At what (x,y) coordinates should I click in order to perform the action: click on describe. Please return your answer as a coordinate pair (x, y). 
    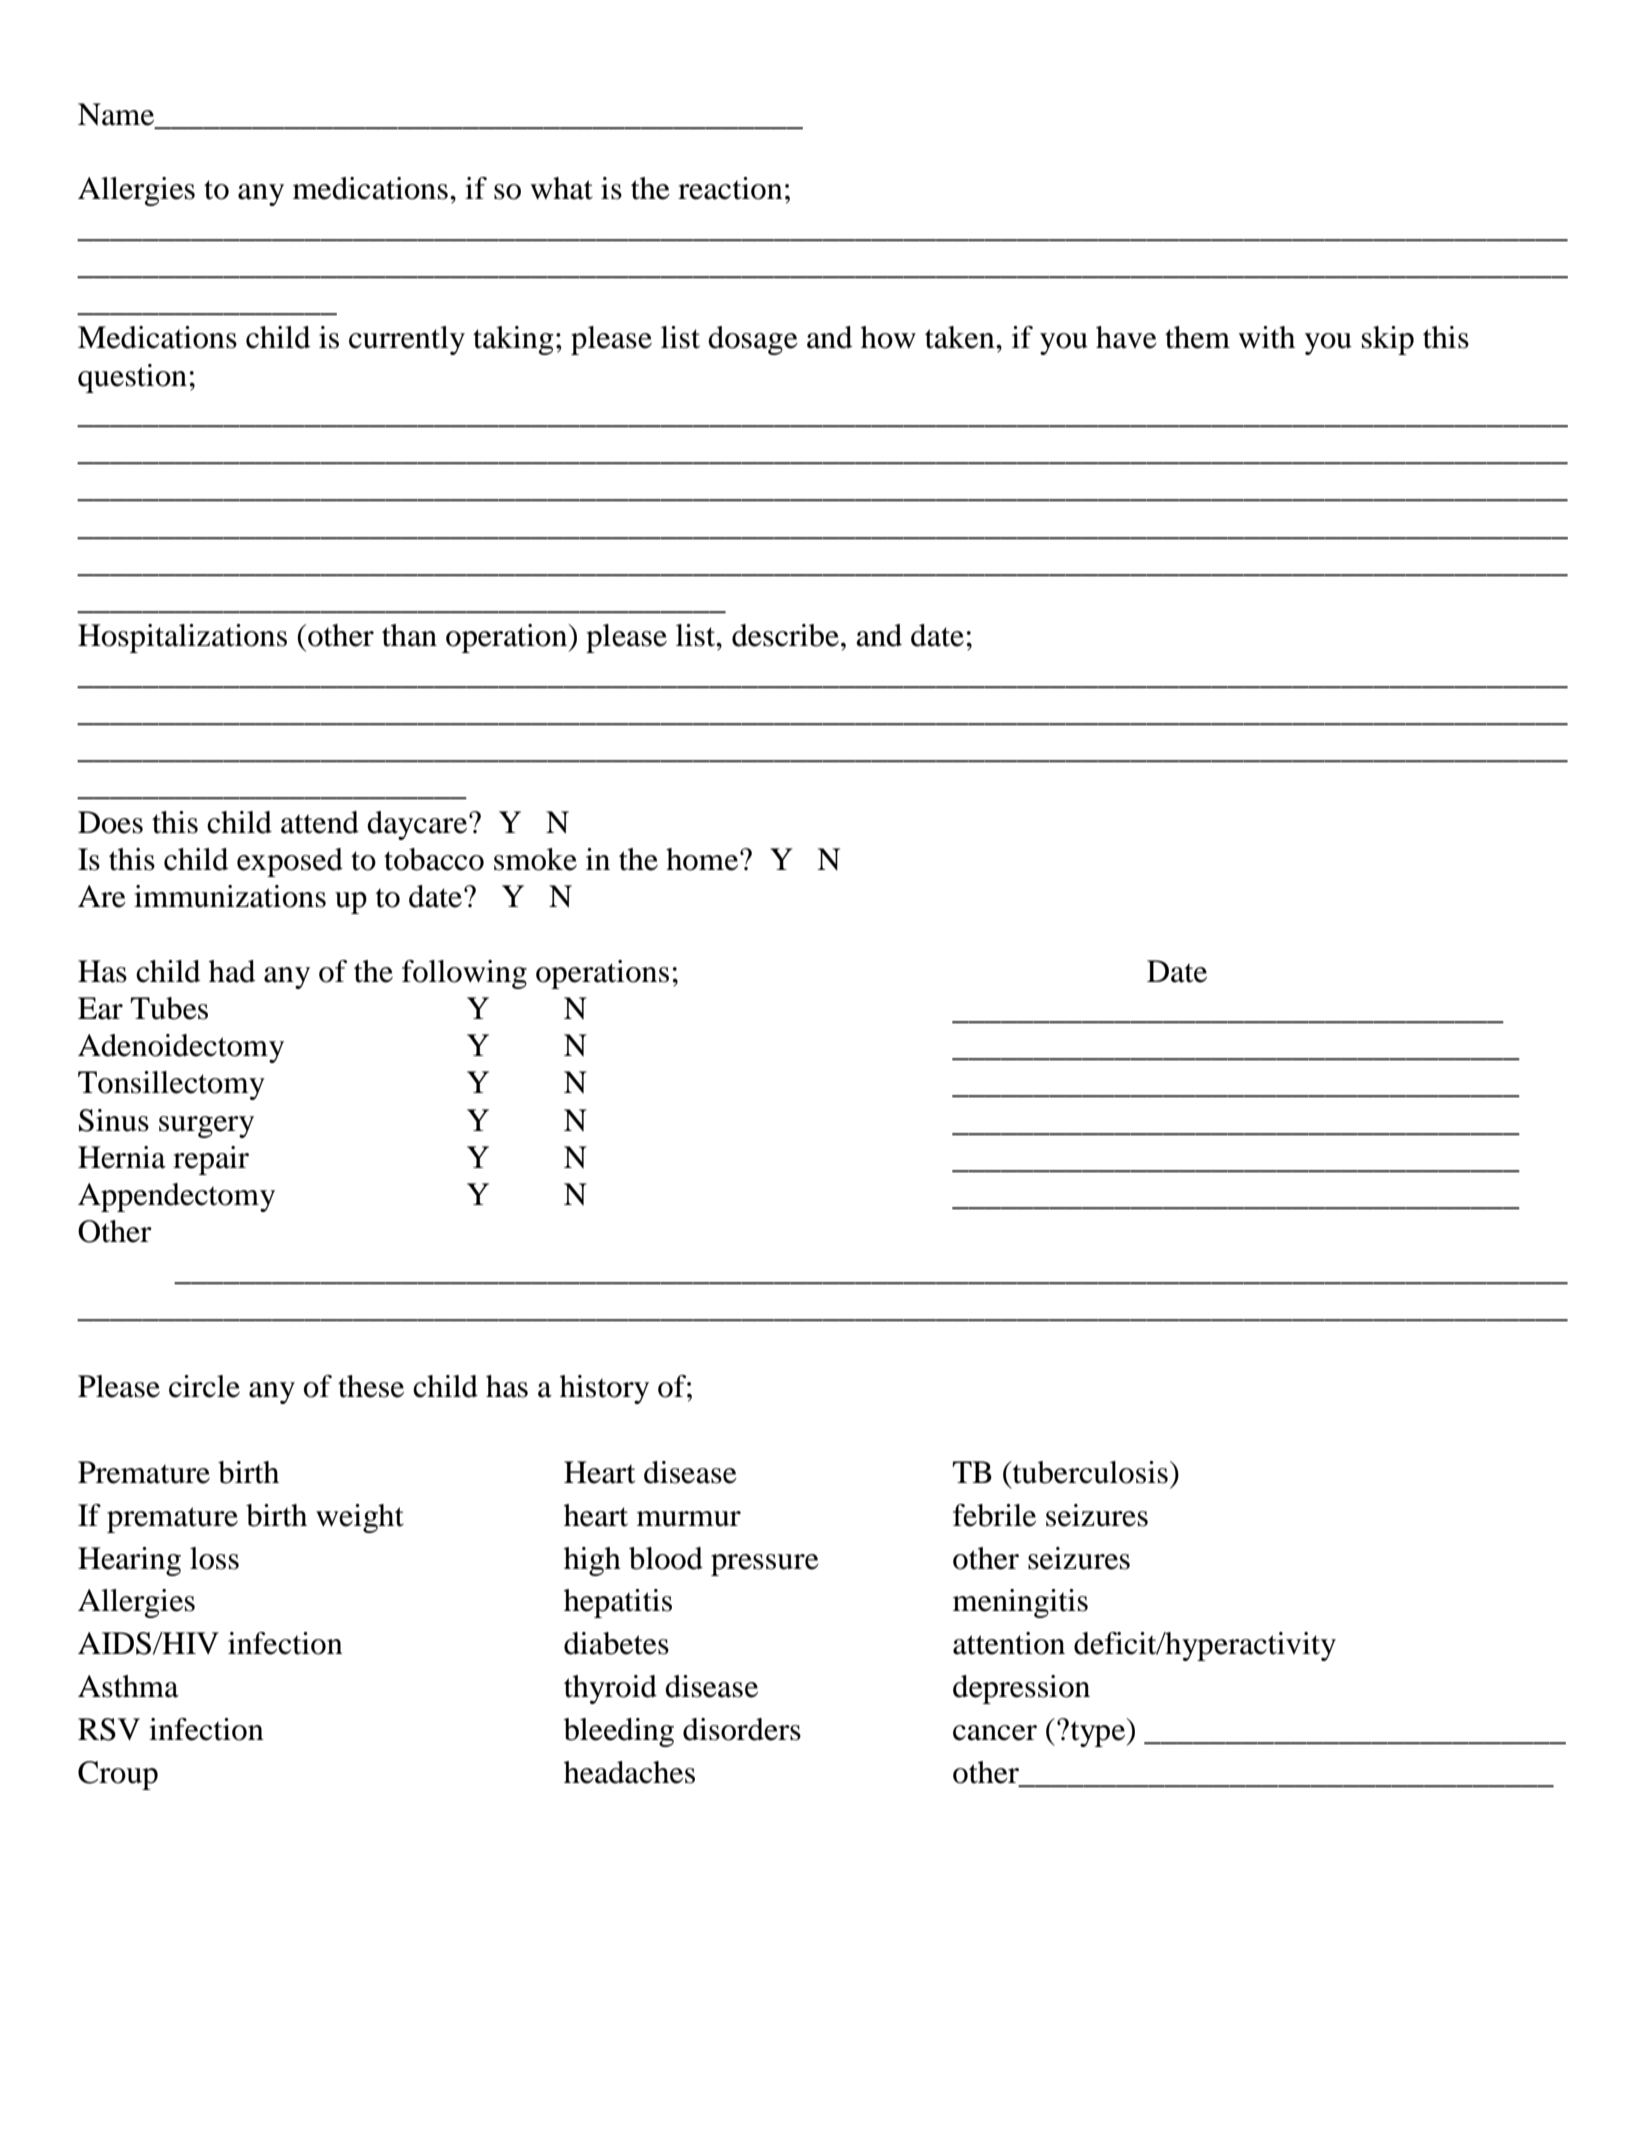
    Looking at the image, I should click on (785, 635).
